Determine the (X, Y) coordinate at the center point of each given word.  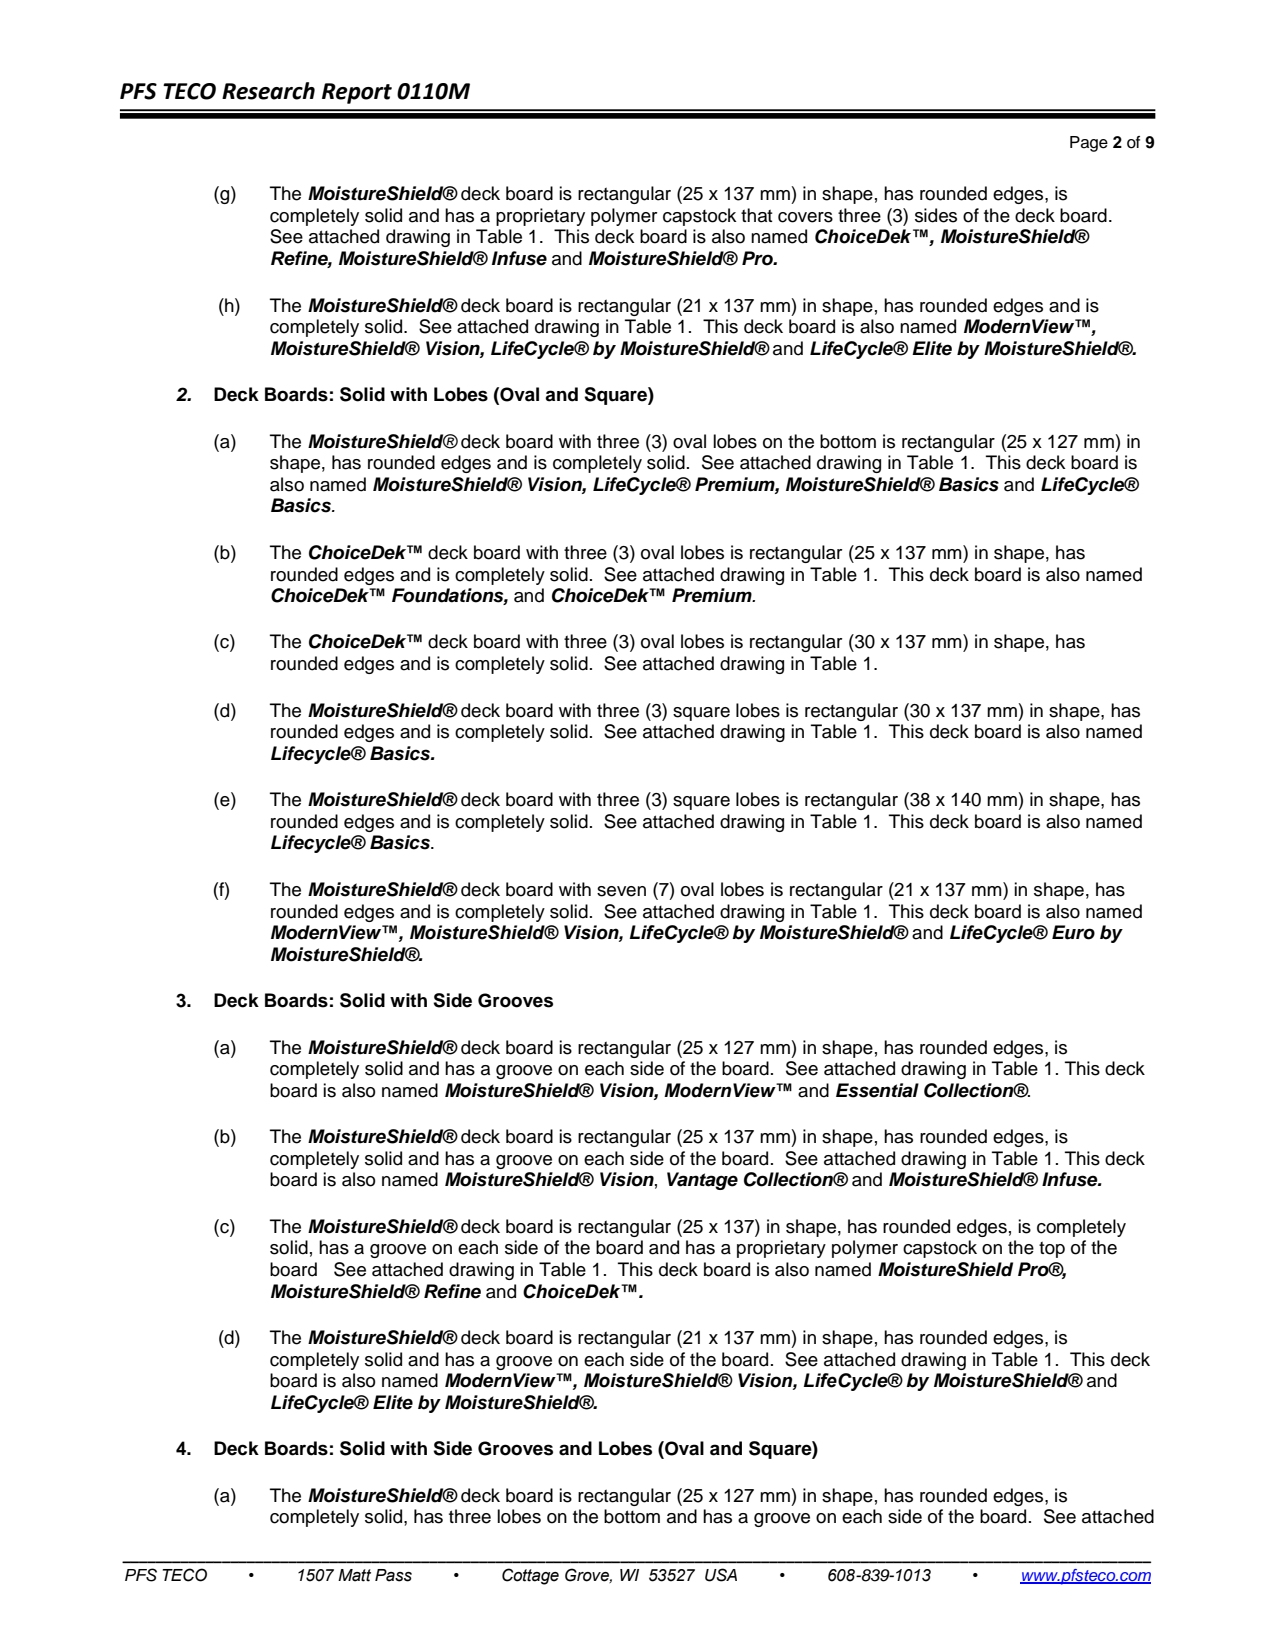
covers (805, 217)
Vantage (702, 1181)
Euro (1073, 932)
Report (357, 93)
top (1052, 1250)
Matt (354, 1575)
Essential (877, 1090)
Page (1089, 144)
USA (721, 1575)
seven (621, 891)
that (757, 215)
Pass (393, 1575)
